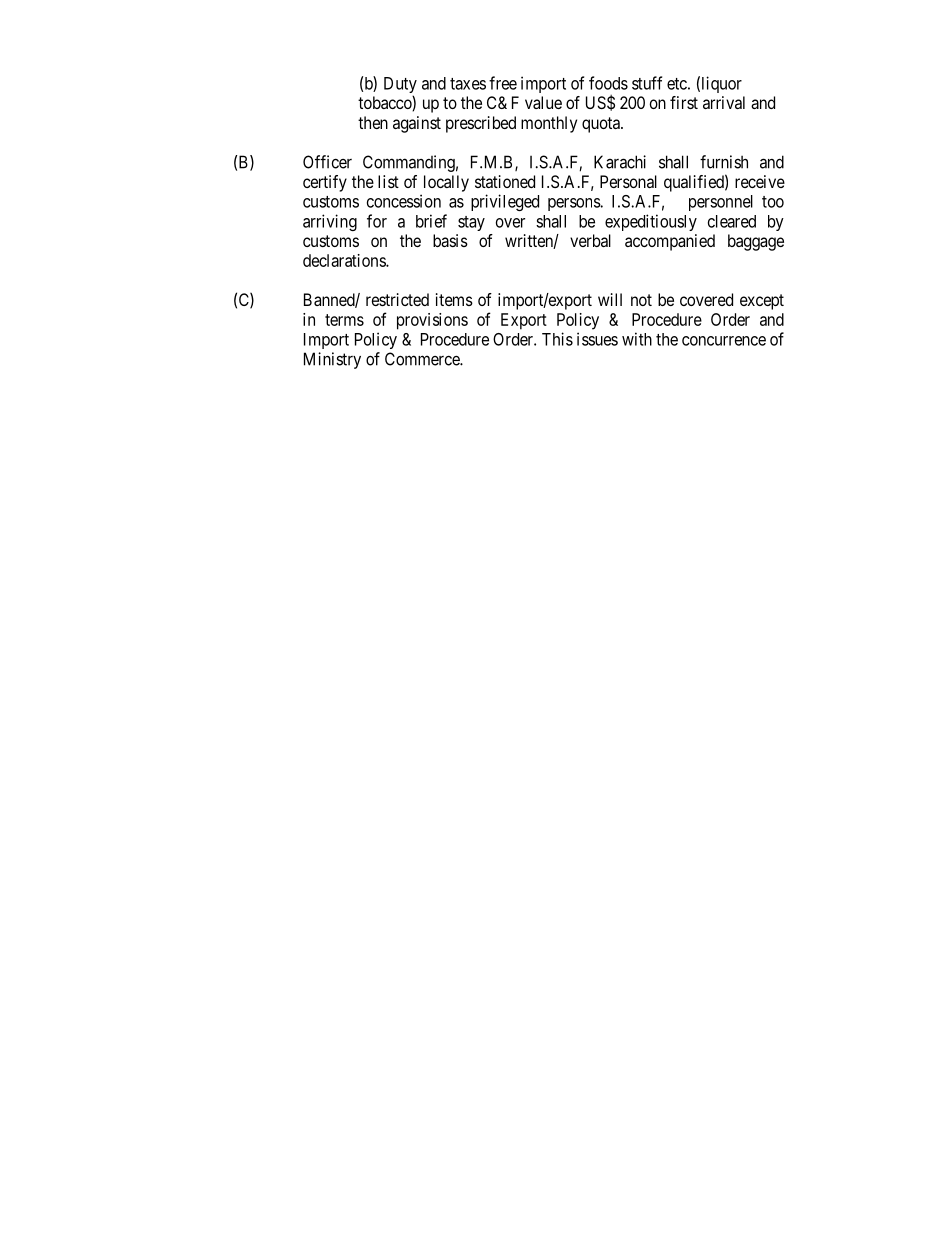 The height and width of the screenshot is (1233, 952). I want to click on baggage, so click(756, 242).
